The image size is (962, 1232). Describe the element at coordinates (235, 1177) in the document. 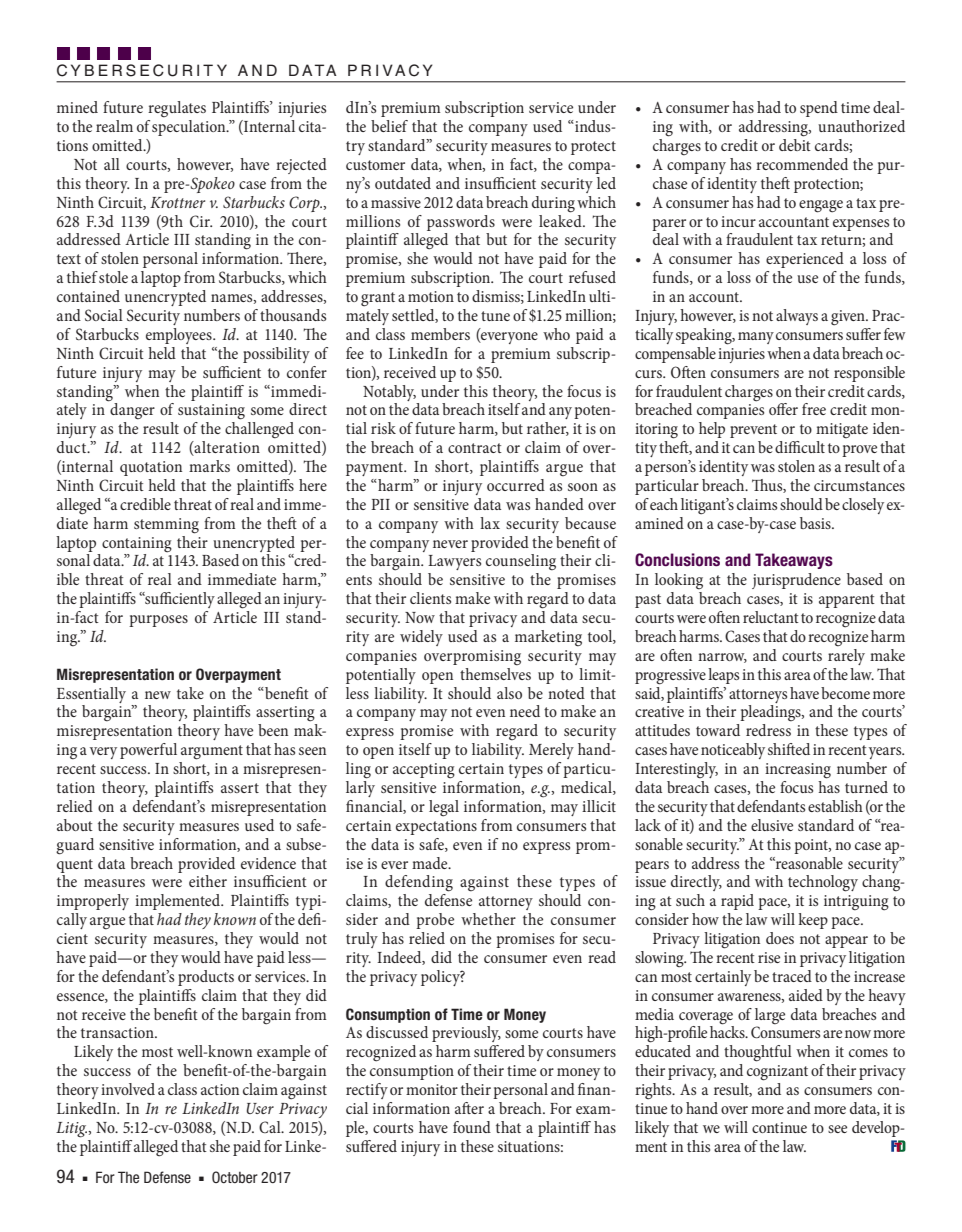

I see `October` at that location.
